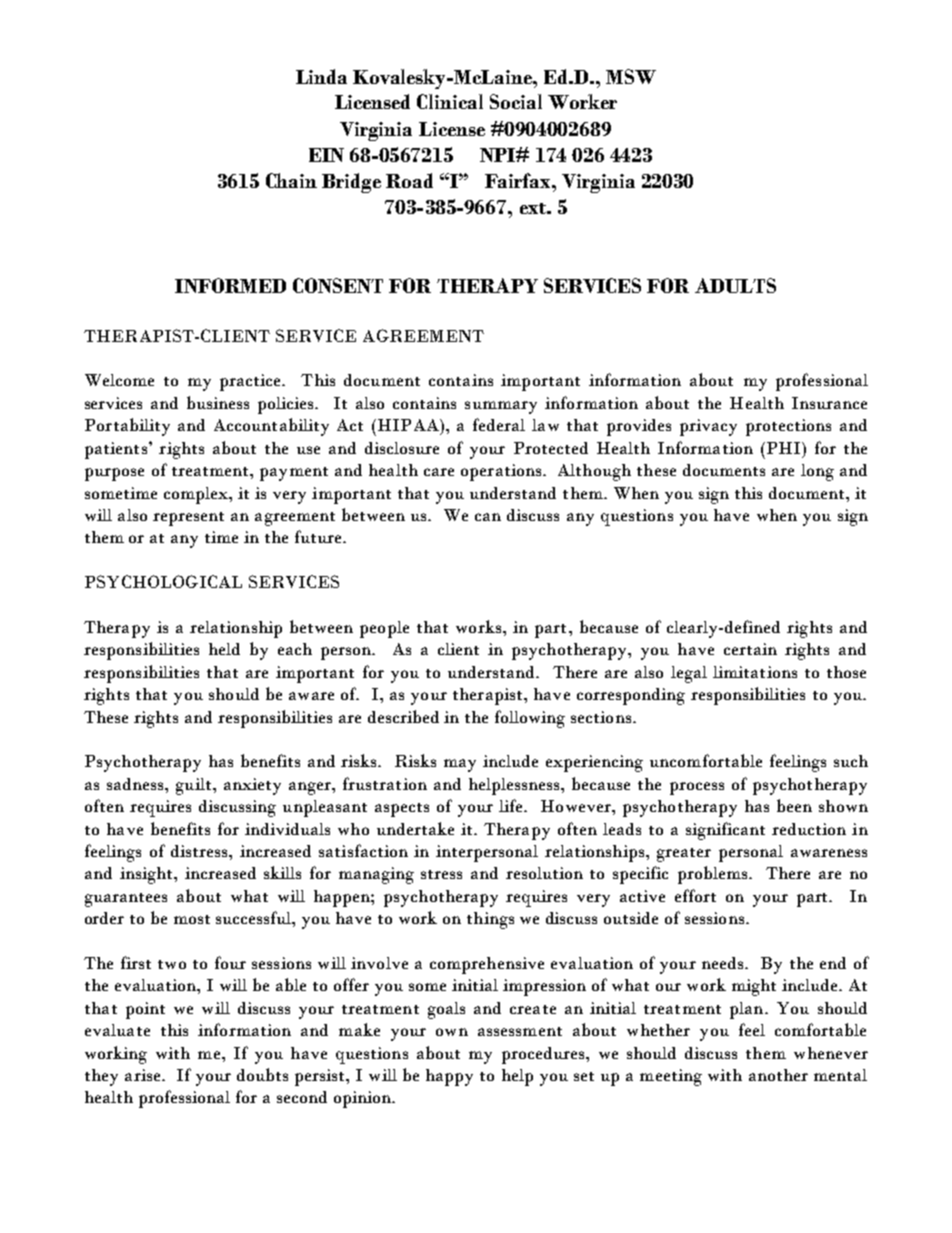 Image resolution: width=952 pixels, height=1233 pixels. What do you see at coordinates (449, 1077) in the screenshot?
I see `happy` at bounding box center [449, 1077].
